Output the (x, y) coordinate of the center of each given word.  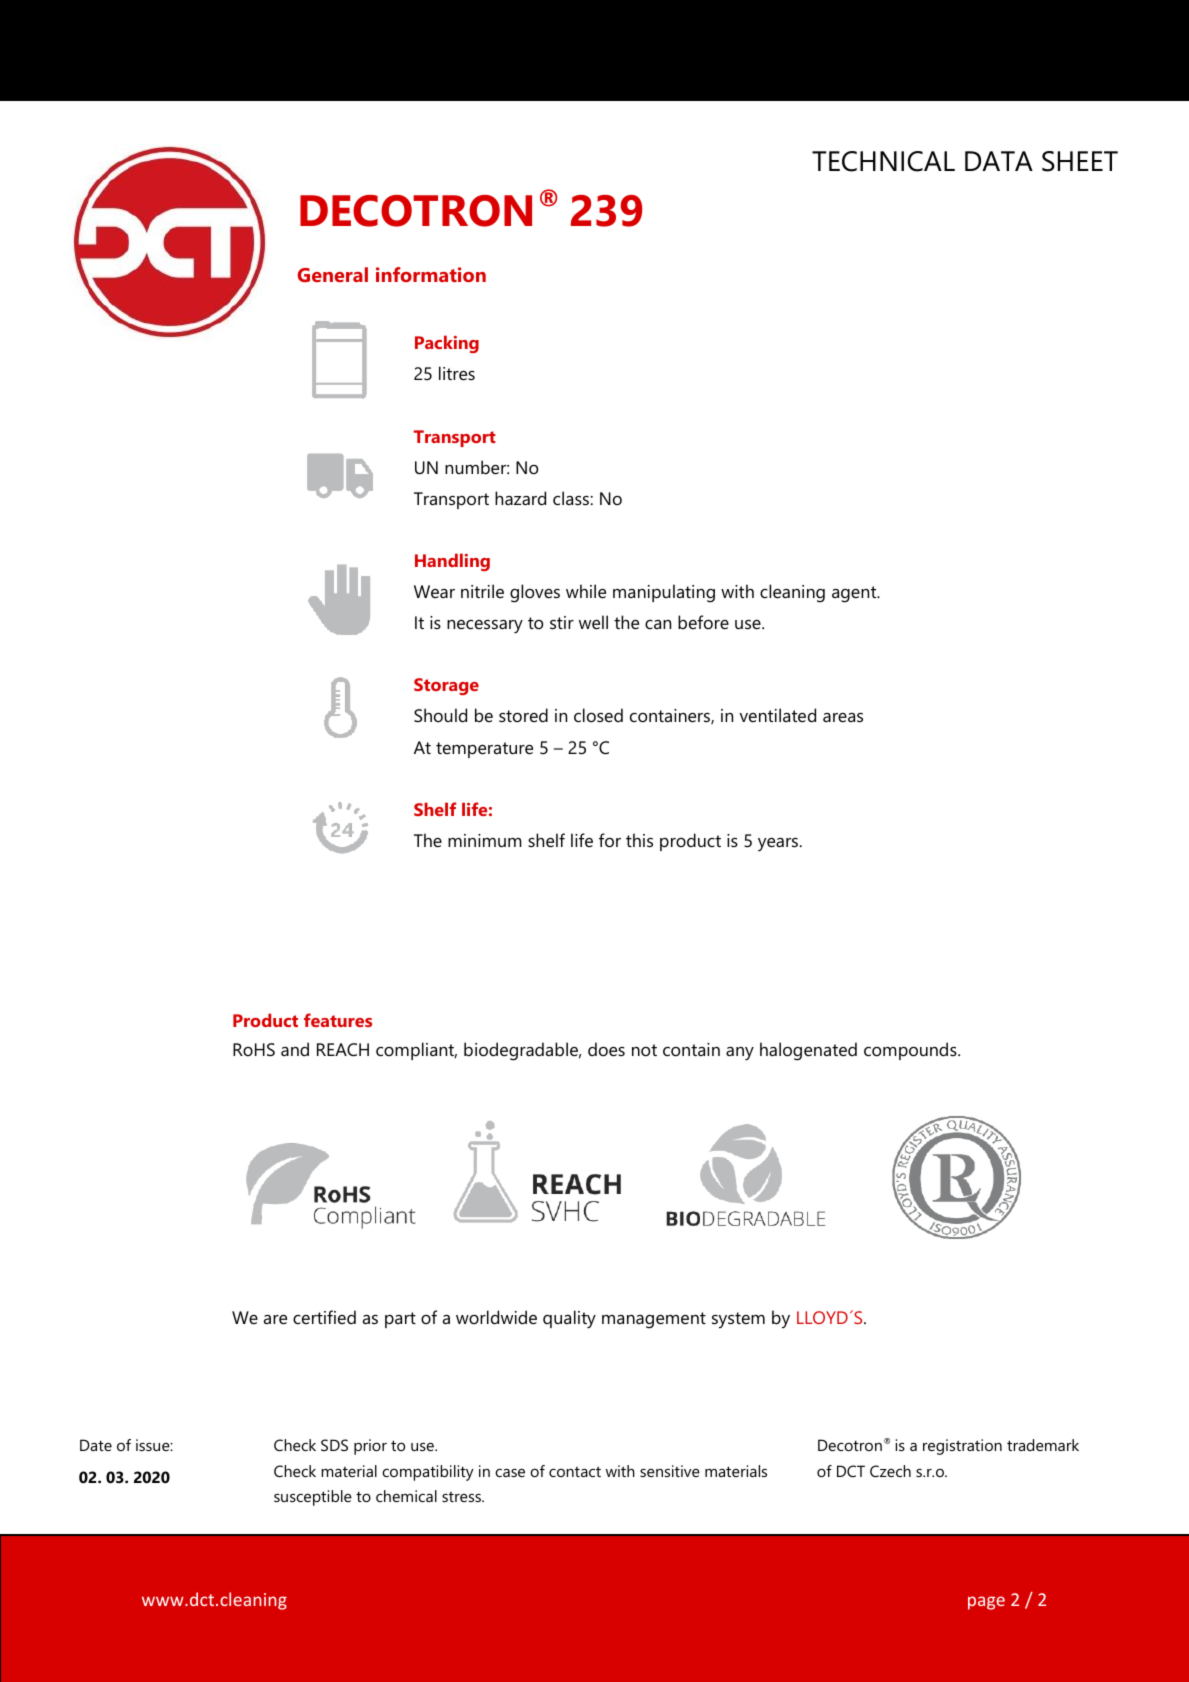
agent (855, 594)
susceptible (313, 1498)
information (431, 274)
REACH (343, 1050)
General (333, 274)
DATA (999, 161)
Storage (446, 686)
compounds (911, 1051)
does (606, 1049)
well (593, 622)
